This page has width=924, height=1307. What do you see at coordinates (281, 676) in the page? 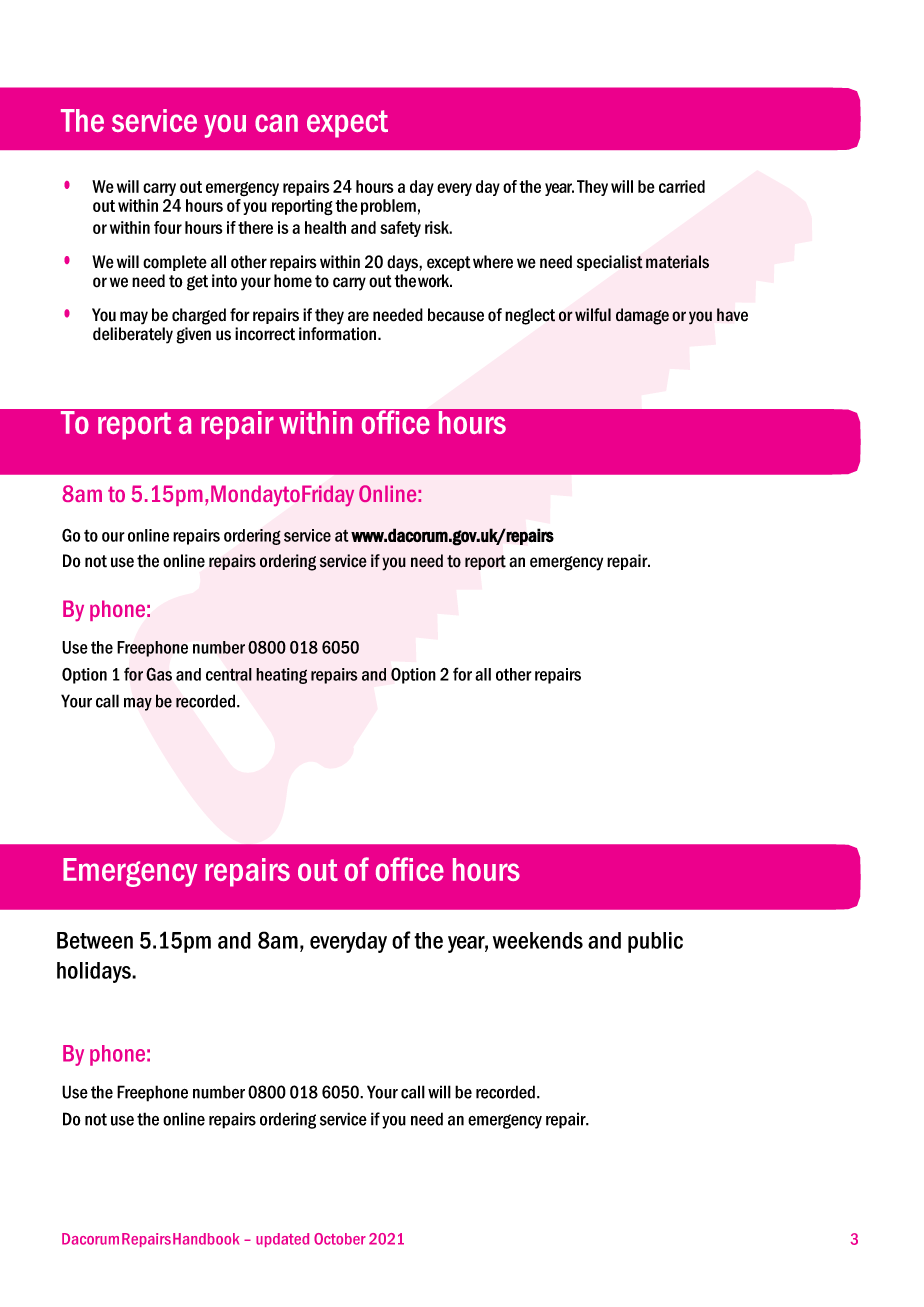
I see `heating` at bounding box center [281, 676].
